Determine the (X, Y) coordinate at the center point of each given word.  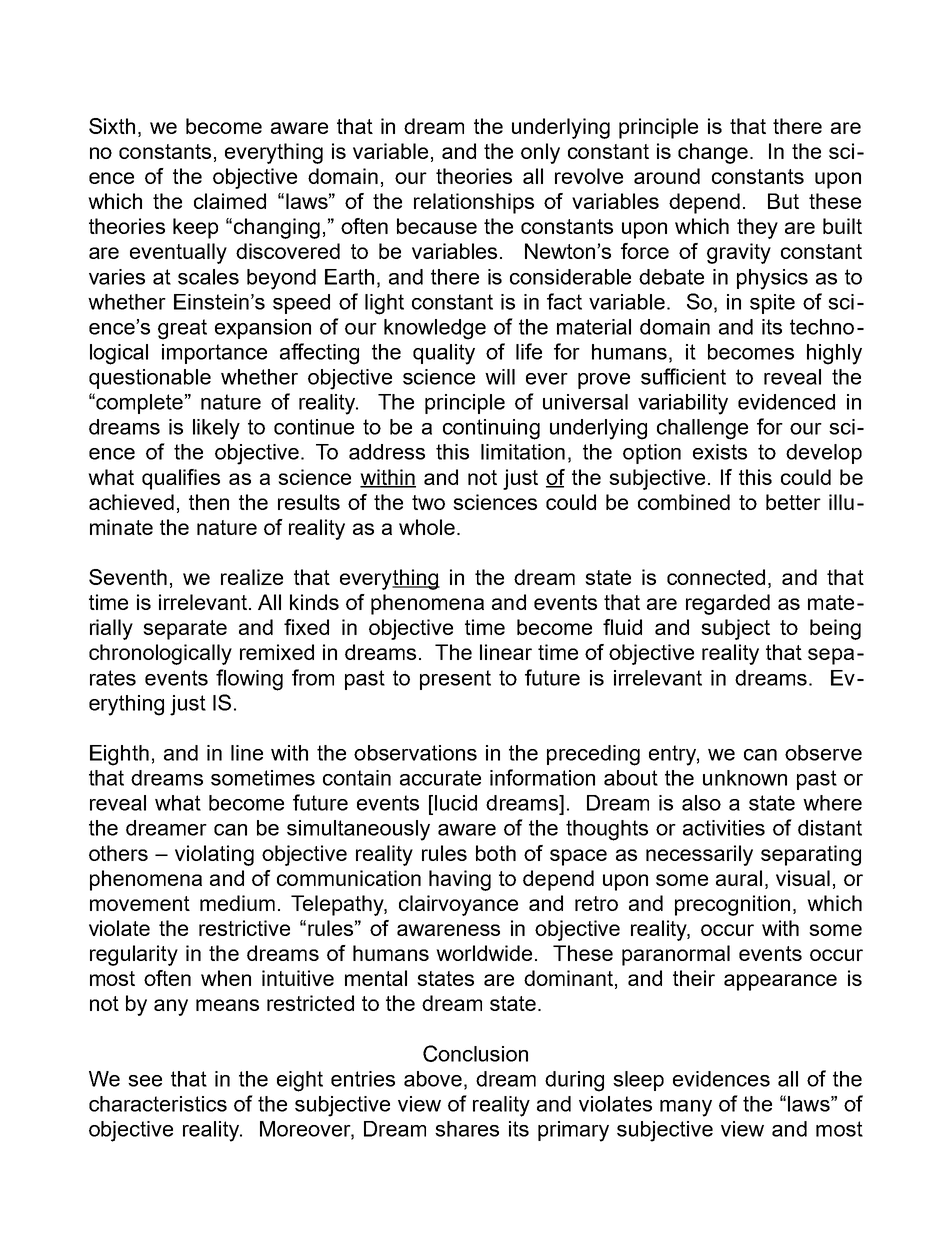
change (713, 153)
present (455, 680)
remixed (277, 652)
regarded (728, 604)
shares (467, 1129)
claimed (230, 201)
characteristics (158, 1104)
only (540, 153)
